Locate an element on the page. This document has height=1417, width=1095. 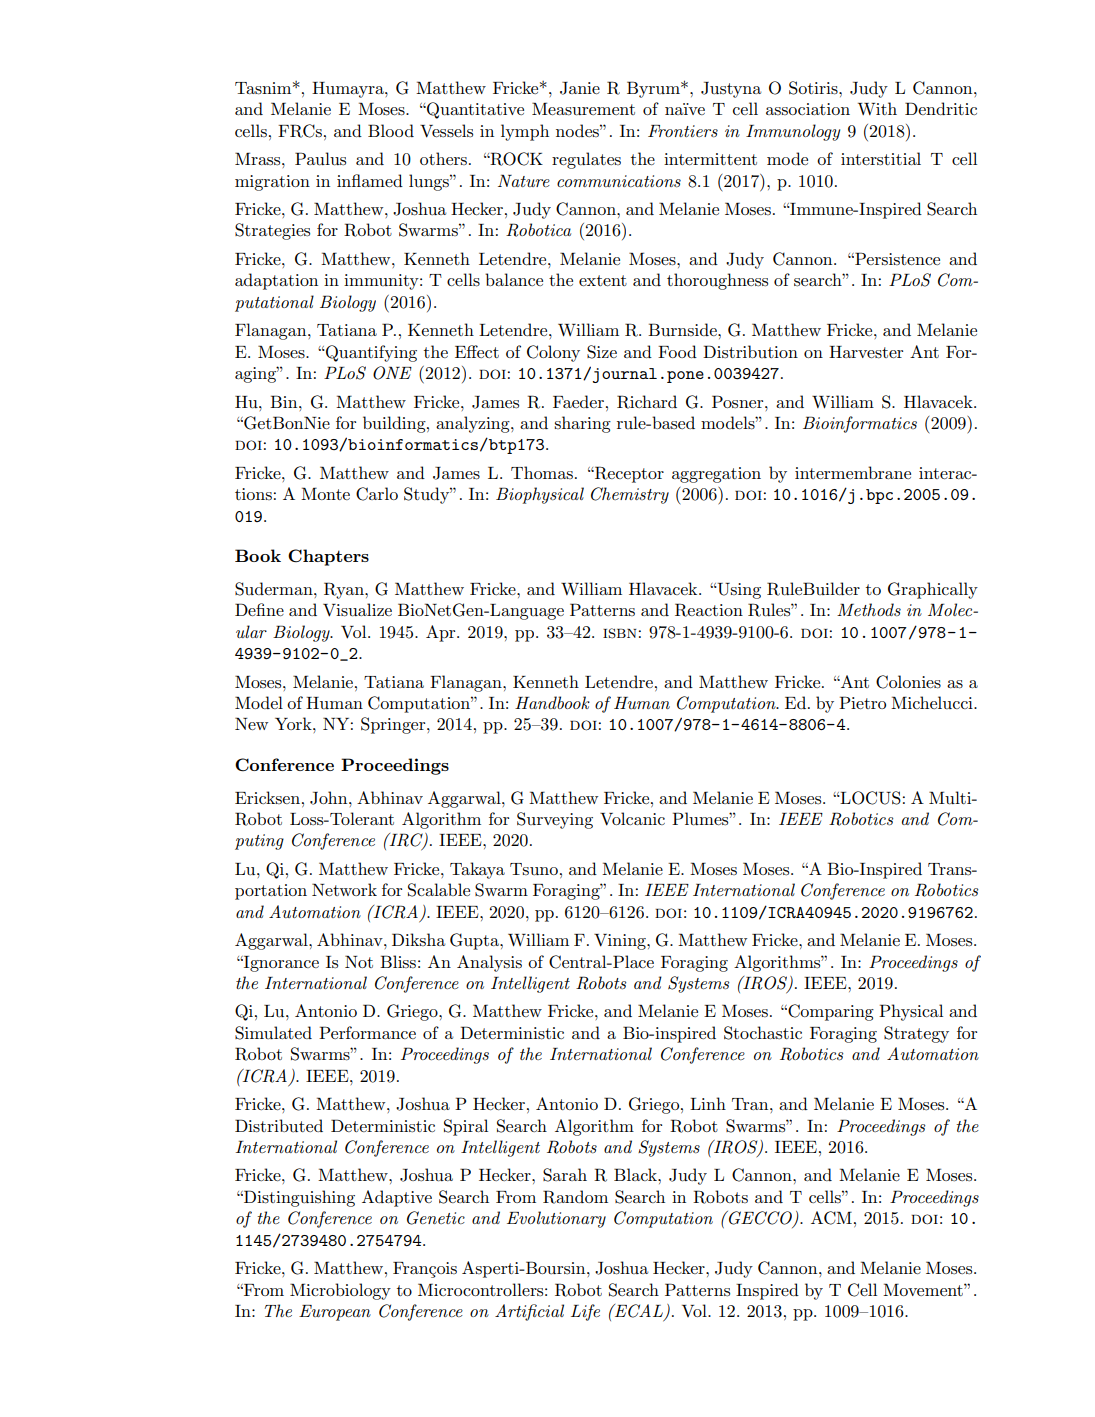
Life is located at coordinates (585, 1312).
